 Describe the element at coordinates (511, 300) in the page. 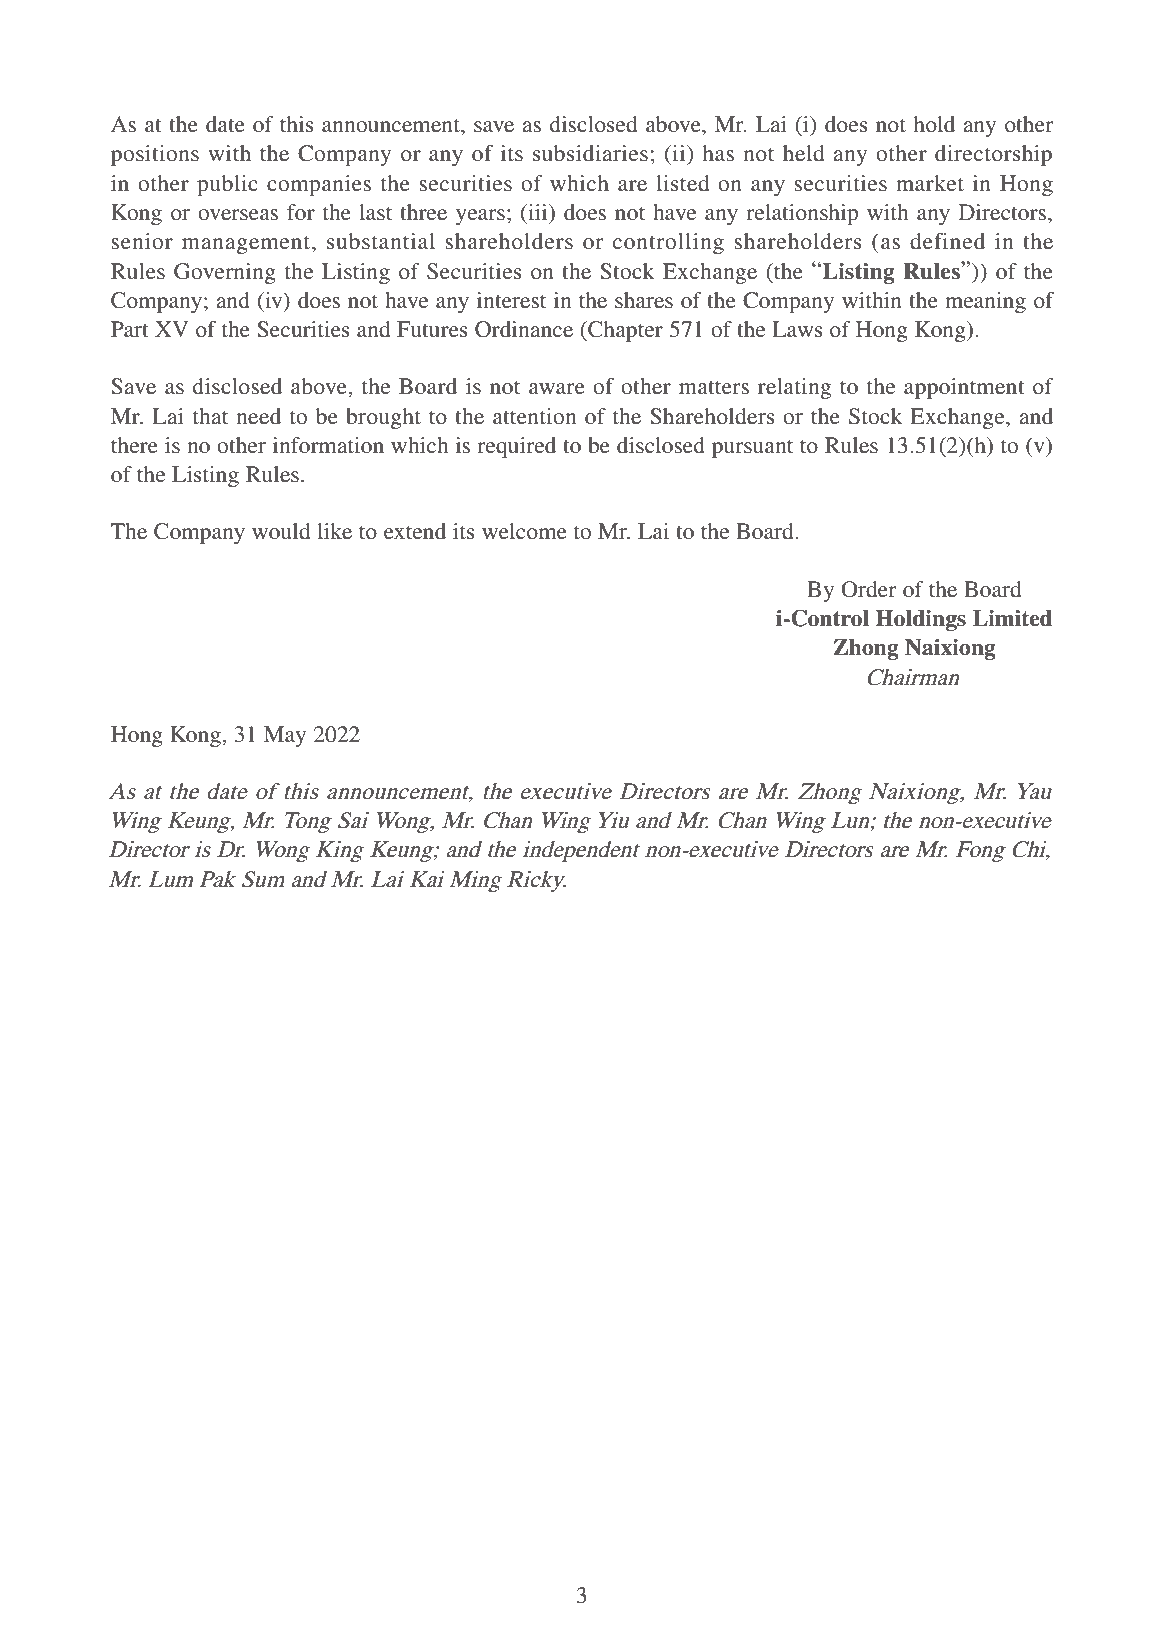

I see `interest` at that location.
